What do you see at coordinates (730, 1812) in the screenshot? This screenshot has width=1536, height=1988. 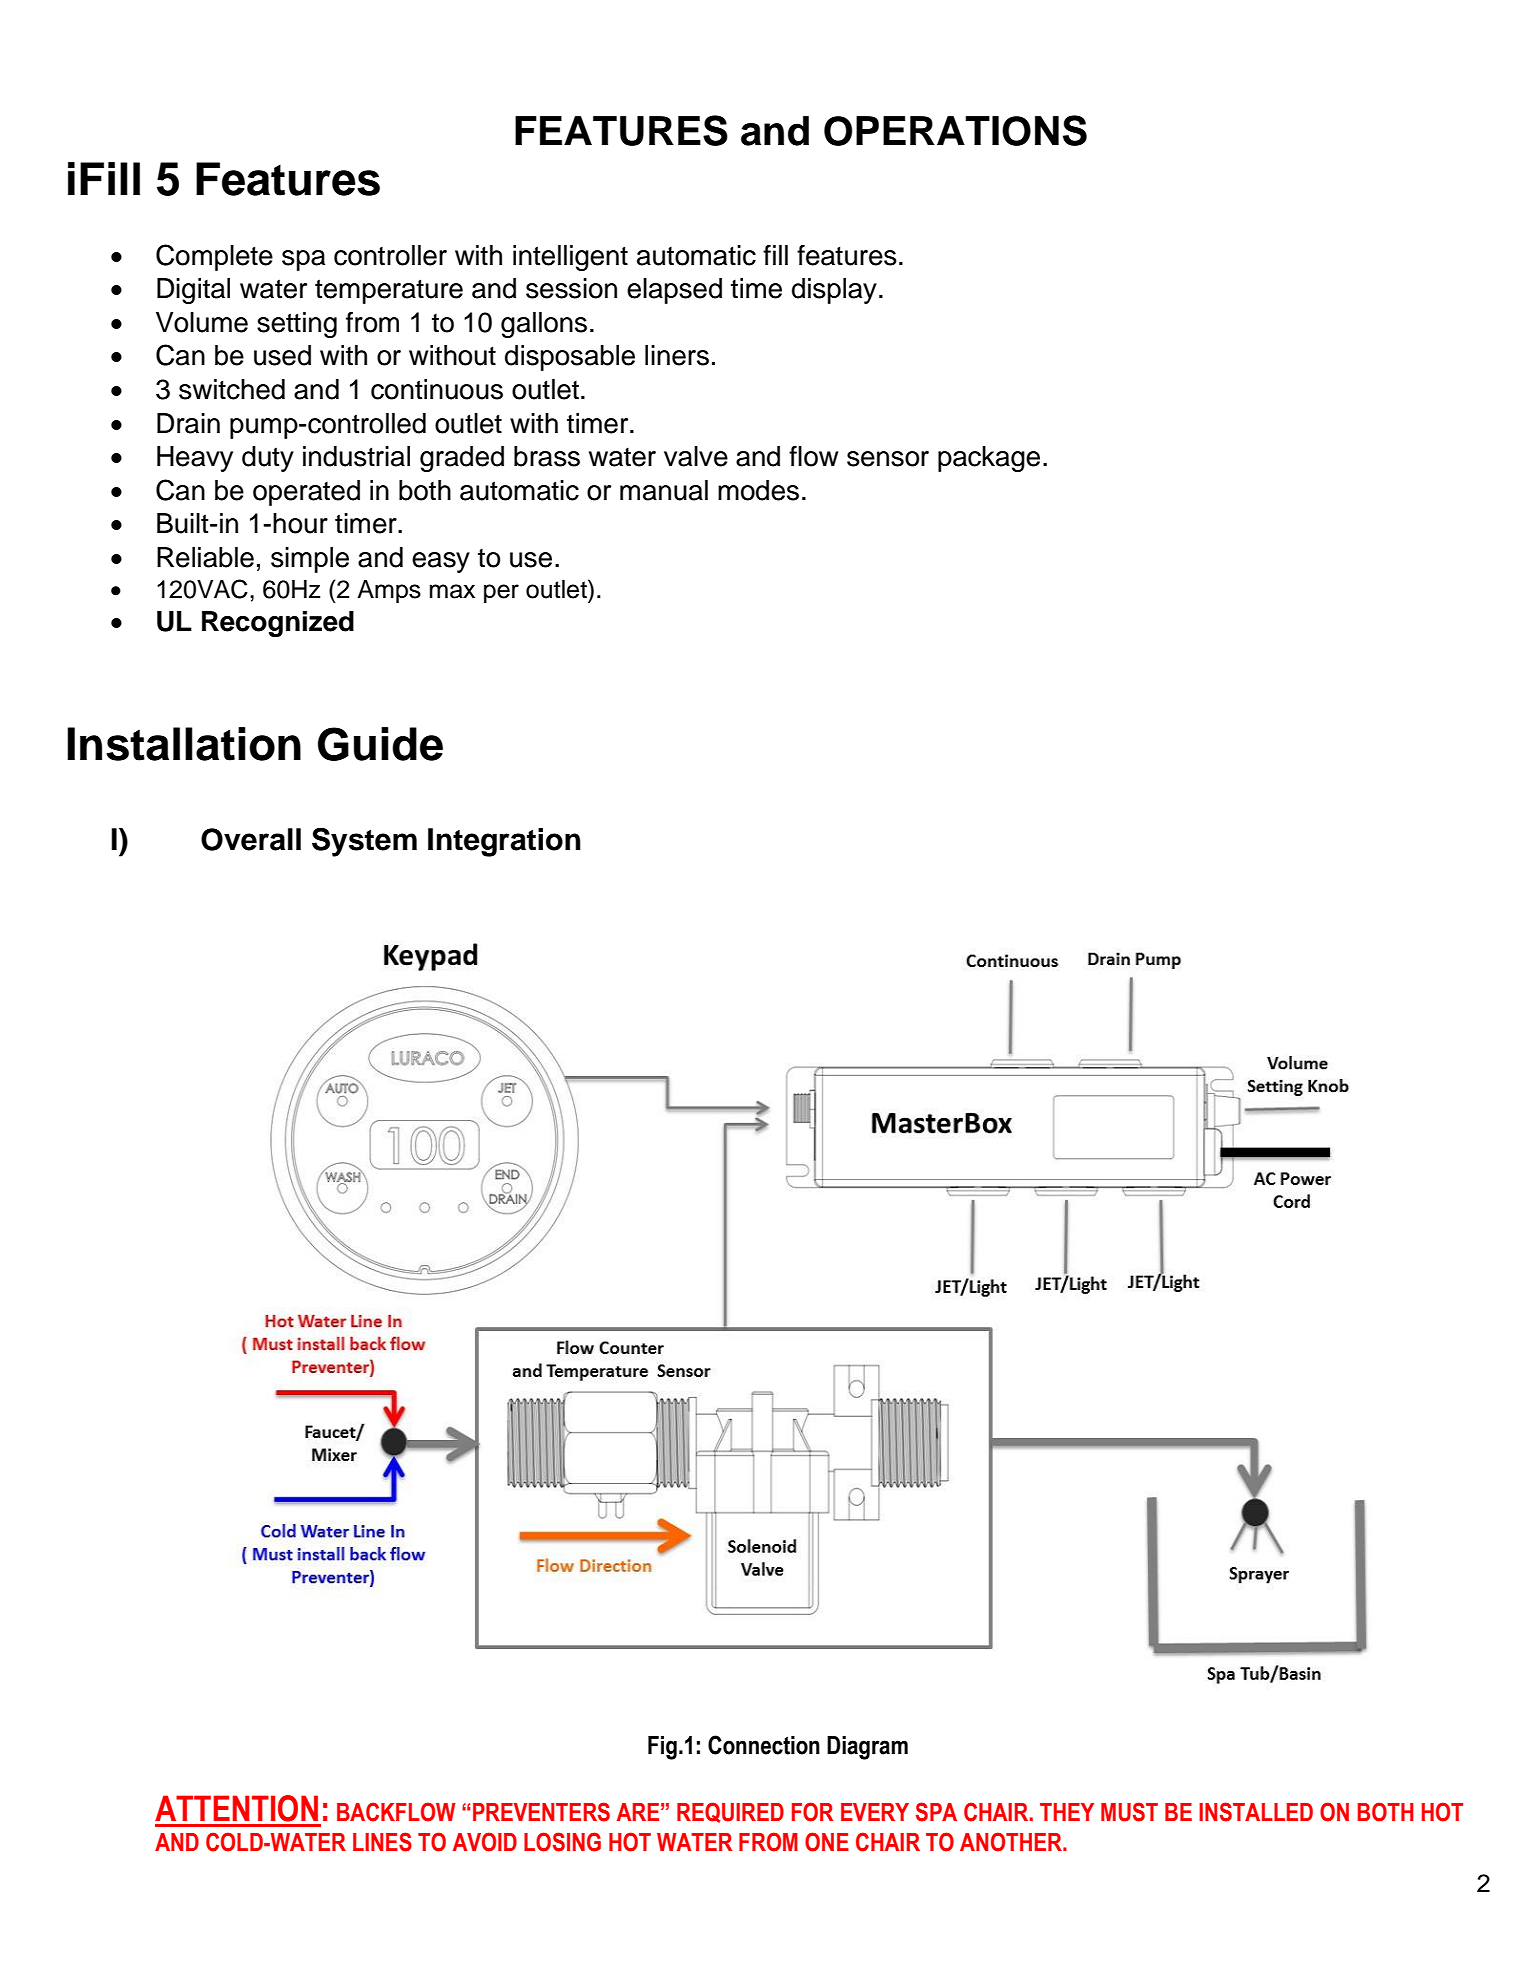 I see `REQUIRED` at bounding box center [730, 1812].
